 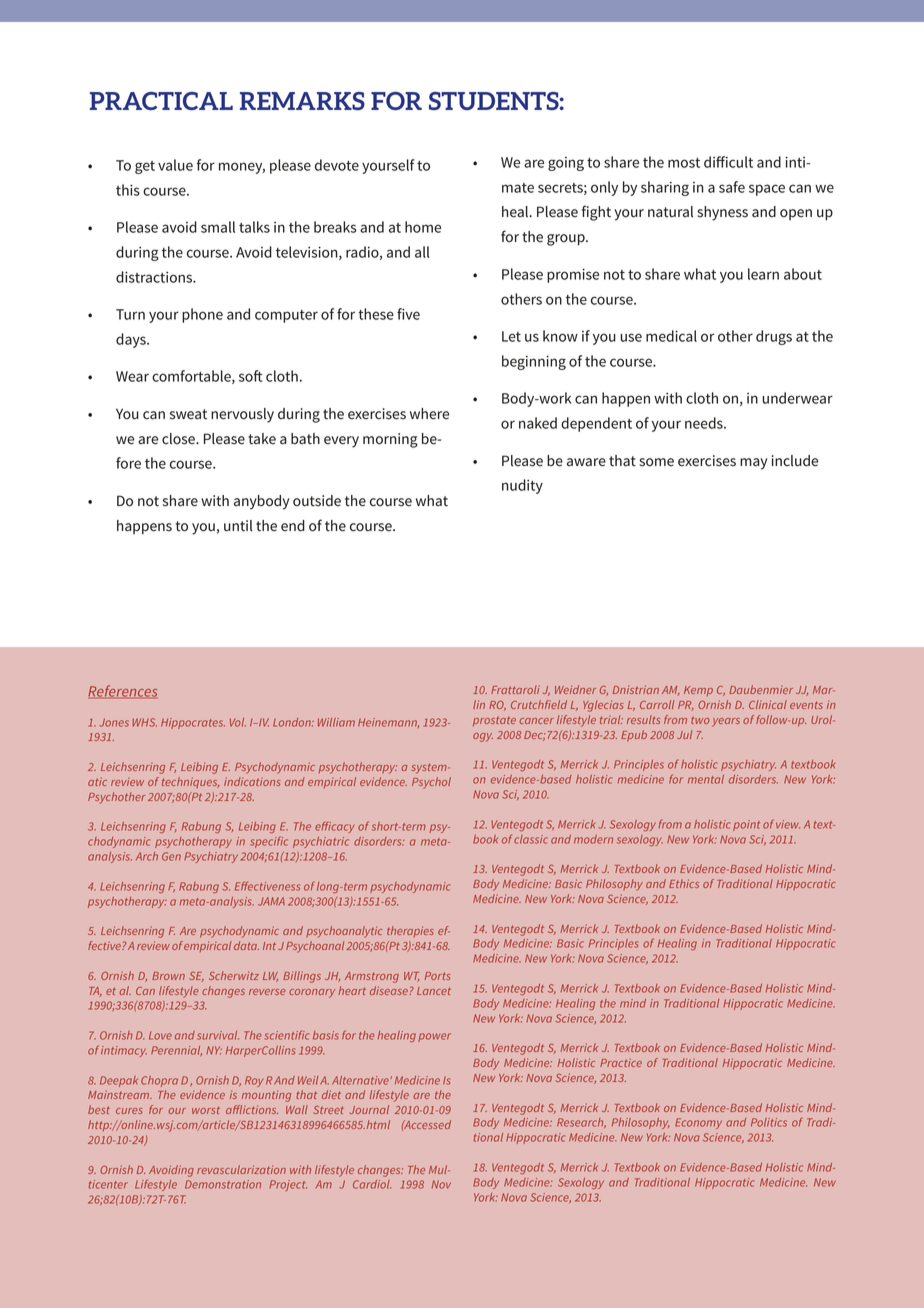 What do you see at coordinates (522, 486) in the screenshot?
I see `nudity` at bounding box center [522, 486].
